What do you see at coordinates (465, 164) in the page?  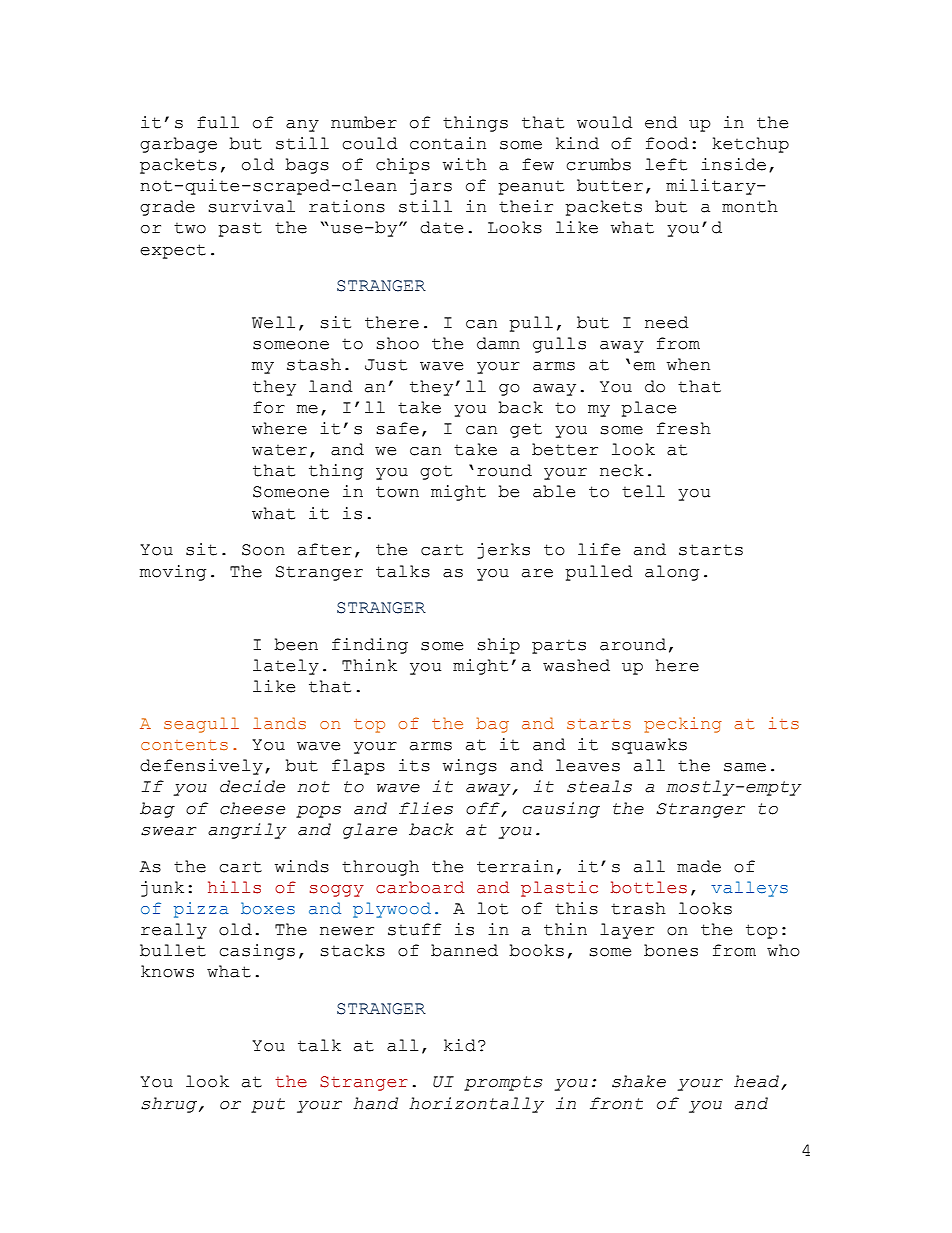 I see `with` at bounding box center [465, 164].
